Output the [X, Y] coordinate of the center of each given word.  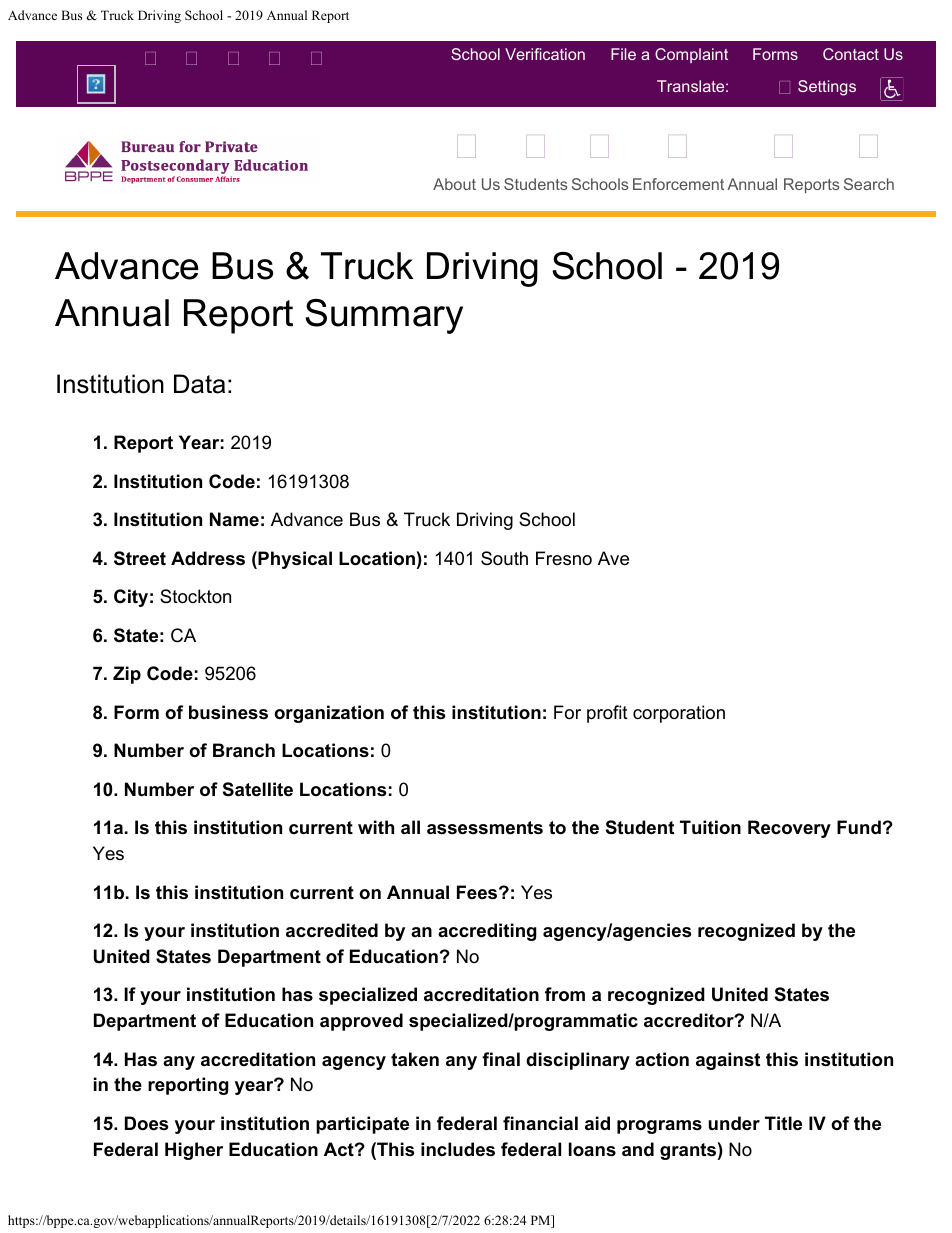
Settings [827, 88]
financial [540, 1123]
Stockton [195, 596]
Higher [194, 1151]
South [504, 558]
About [454, 184]
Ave [613, 558]
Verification [545, 54]
